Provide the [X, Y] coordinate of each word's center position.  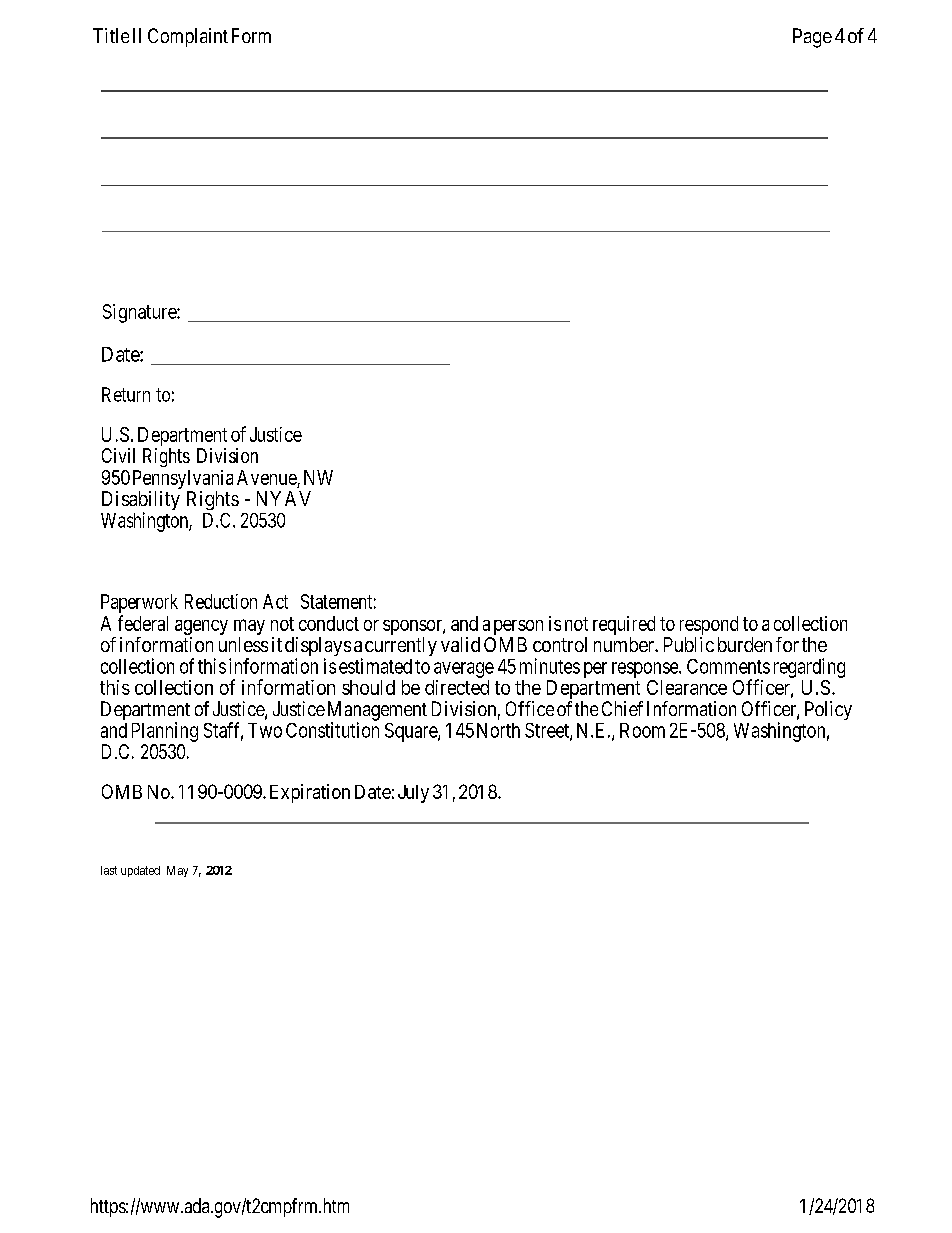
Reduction [221, 601]
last [109, 870]
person [517, 629]
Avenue [267, 477]
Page [812, 38]
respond [709, 627]
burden [745, 644]
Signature [140, 313]
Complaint [188, 37]
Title [111, 35]
